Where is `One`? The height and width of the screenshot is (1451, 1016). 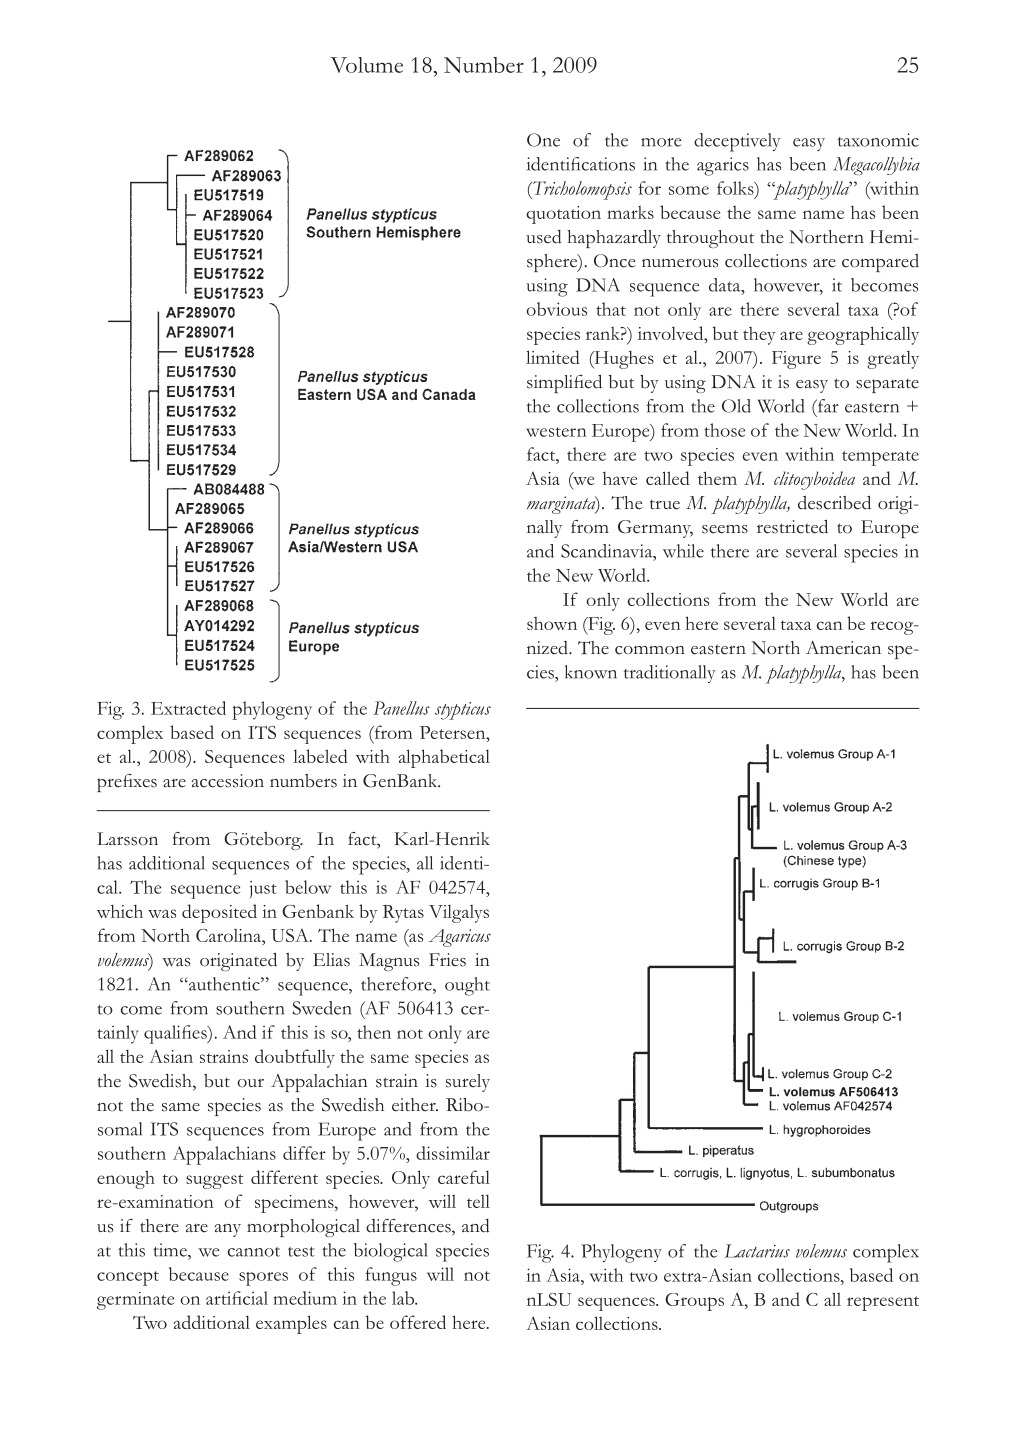
One is located at coordinates (543, 140).
